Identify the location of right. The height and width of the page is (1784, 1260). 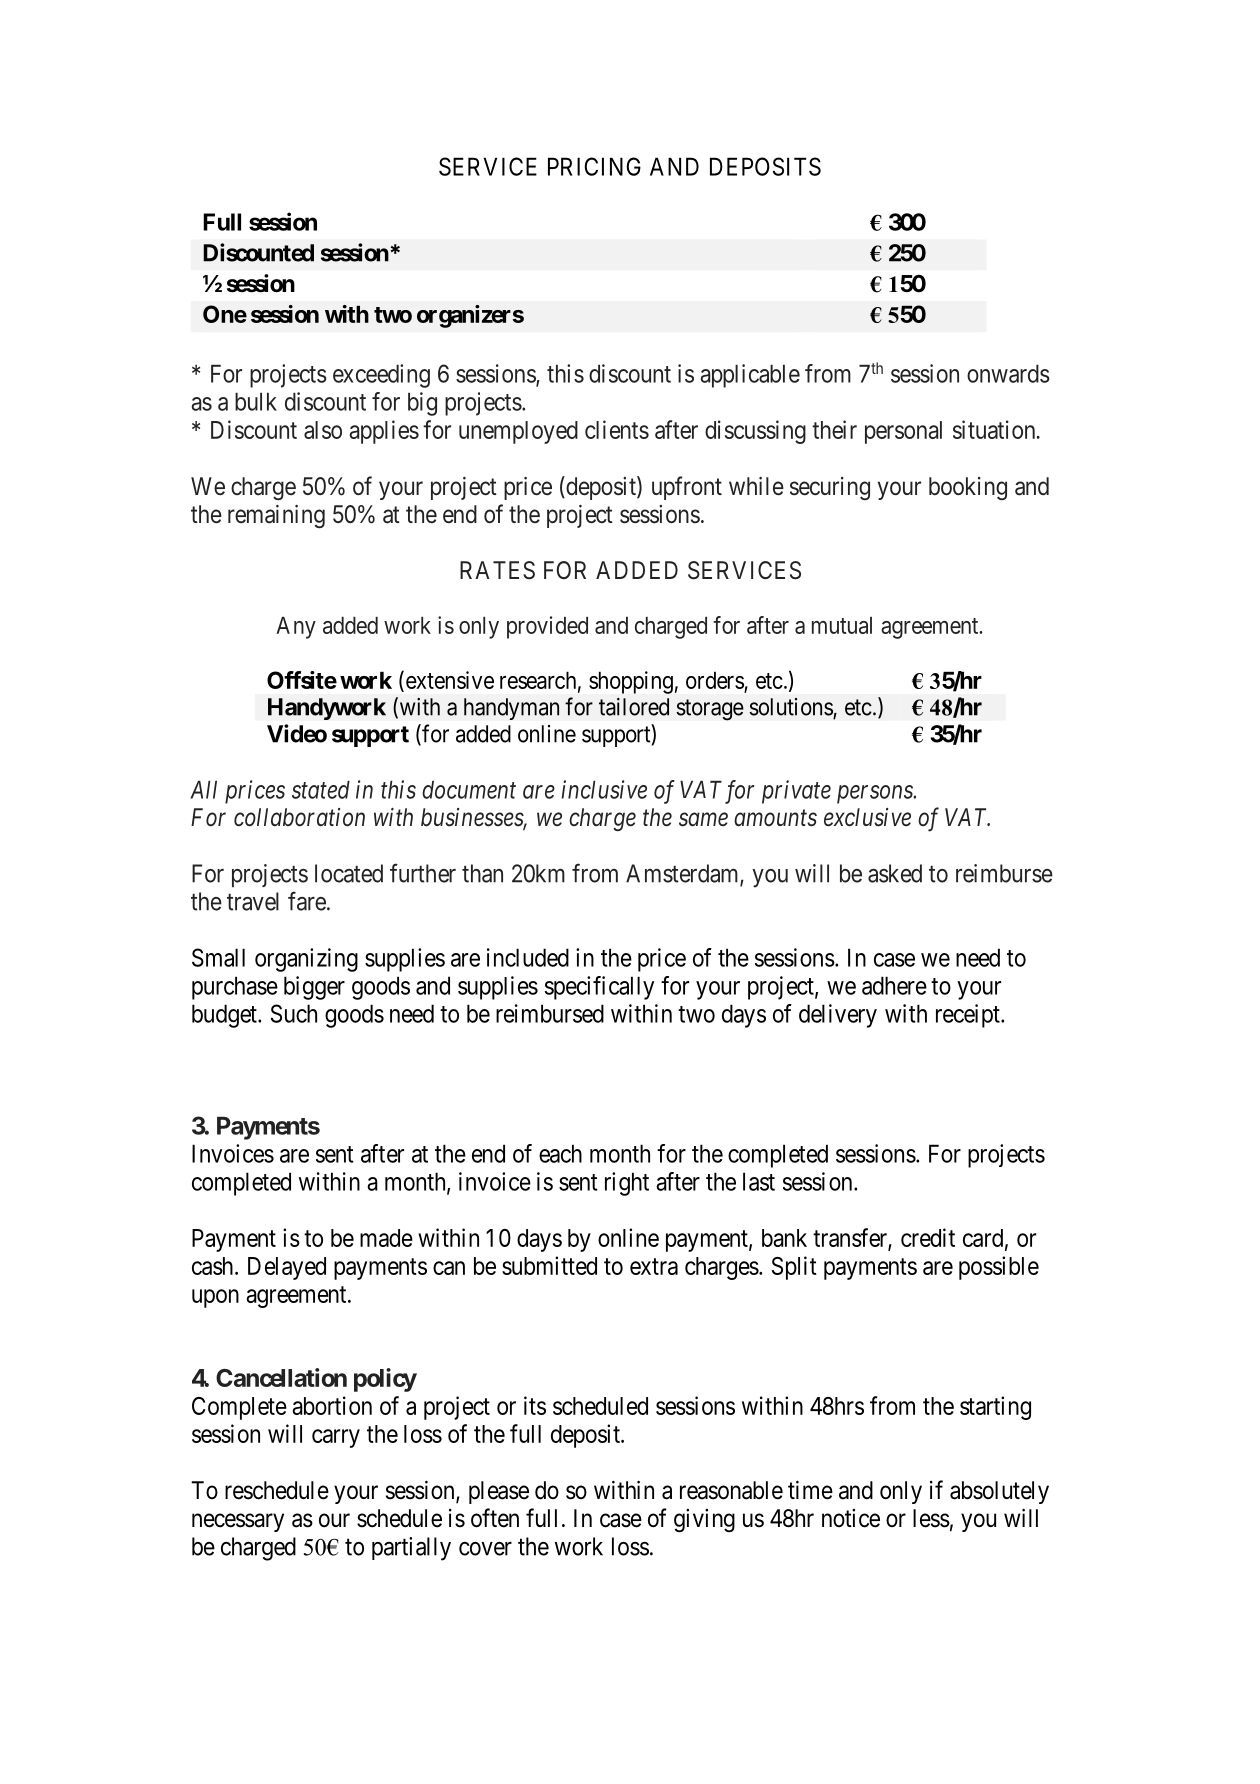
(627, 1184).
